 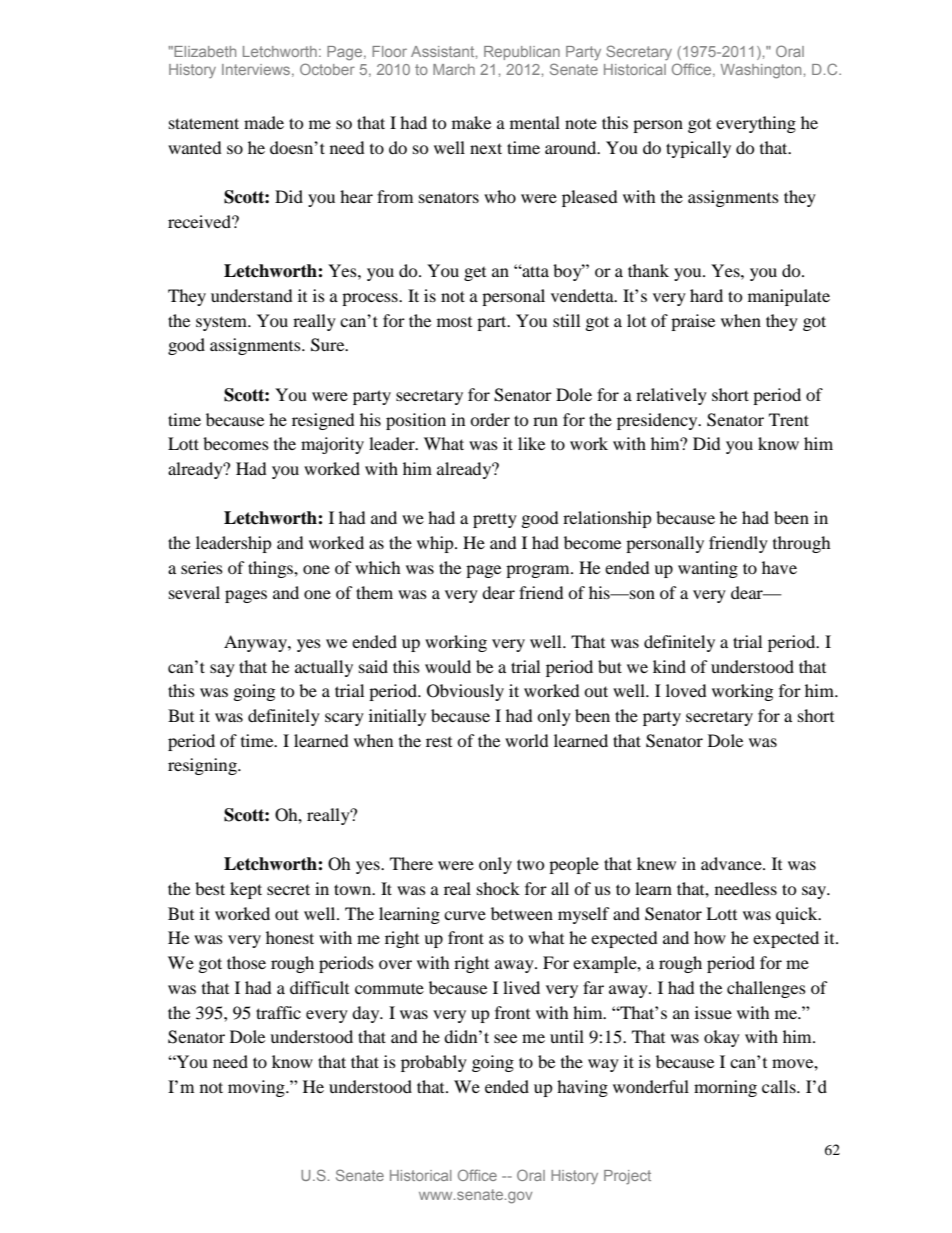 I want to click on made, so click(x=264, y=122).
